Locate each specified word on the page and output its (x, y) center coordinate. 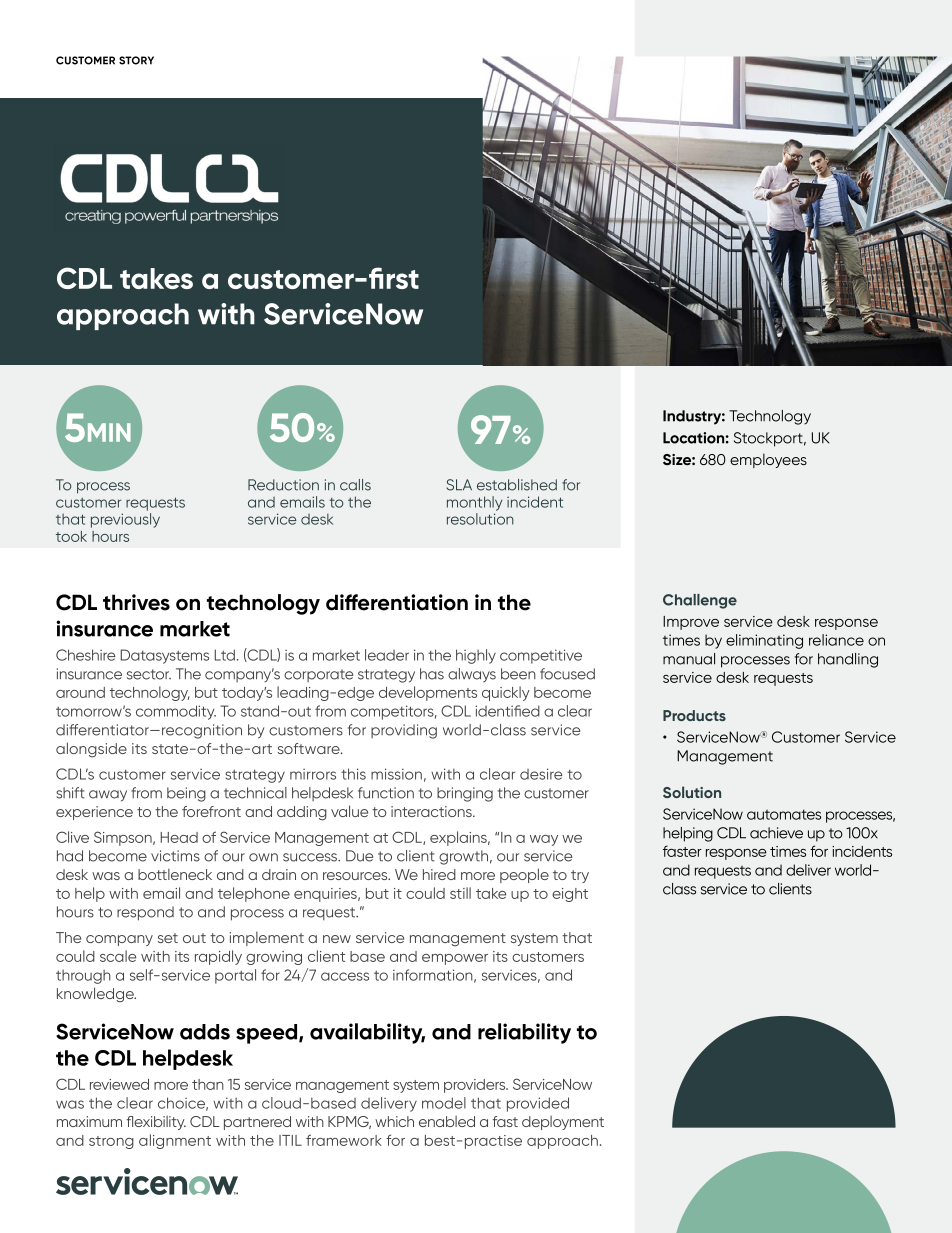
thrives (136, 602)
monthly (474, 503)
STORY (136, 60)
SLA (459, 485)
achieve (776, 833)
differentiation (397, 602)
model (444, 1103)
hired (439, 874)
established (517, 485)
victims (175, 856)
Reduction (283, 485)
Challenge (700, 601)
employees (768, 460)
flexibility (156, 1123)
